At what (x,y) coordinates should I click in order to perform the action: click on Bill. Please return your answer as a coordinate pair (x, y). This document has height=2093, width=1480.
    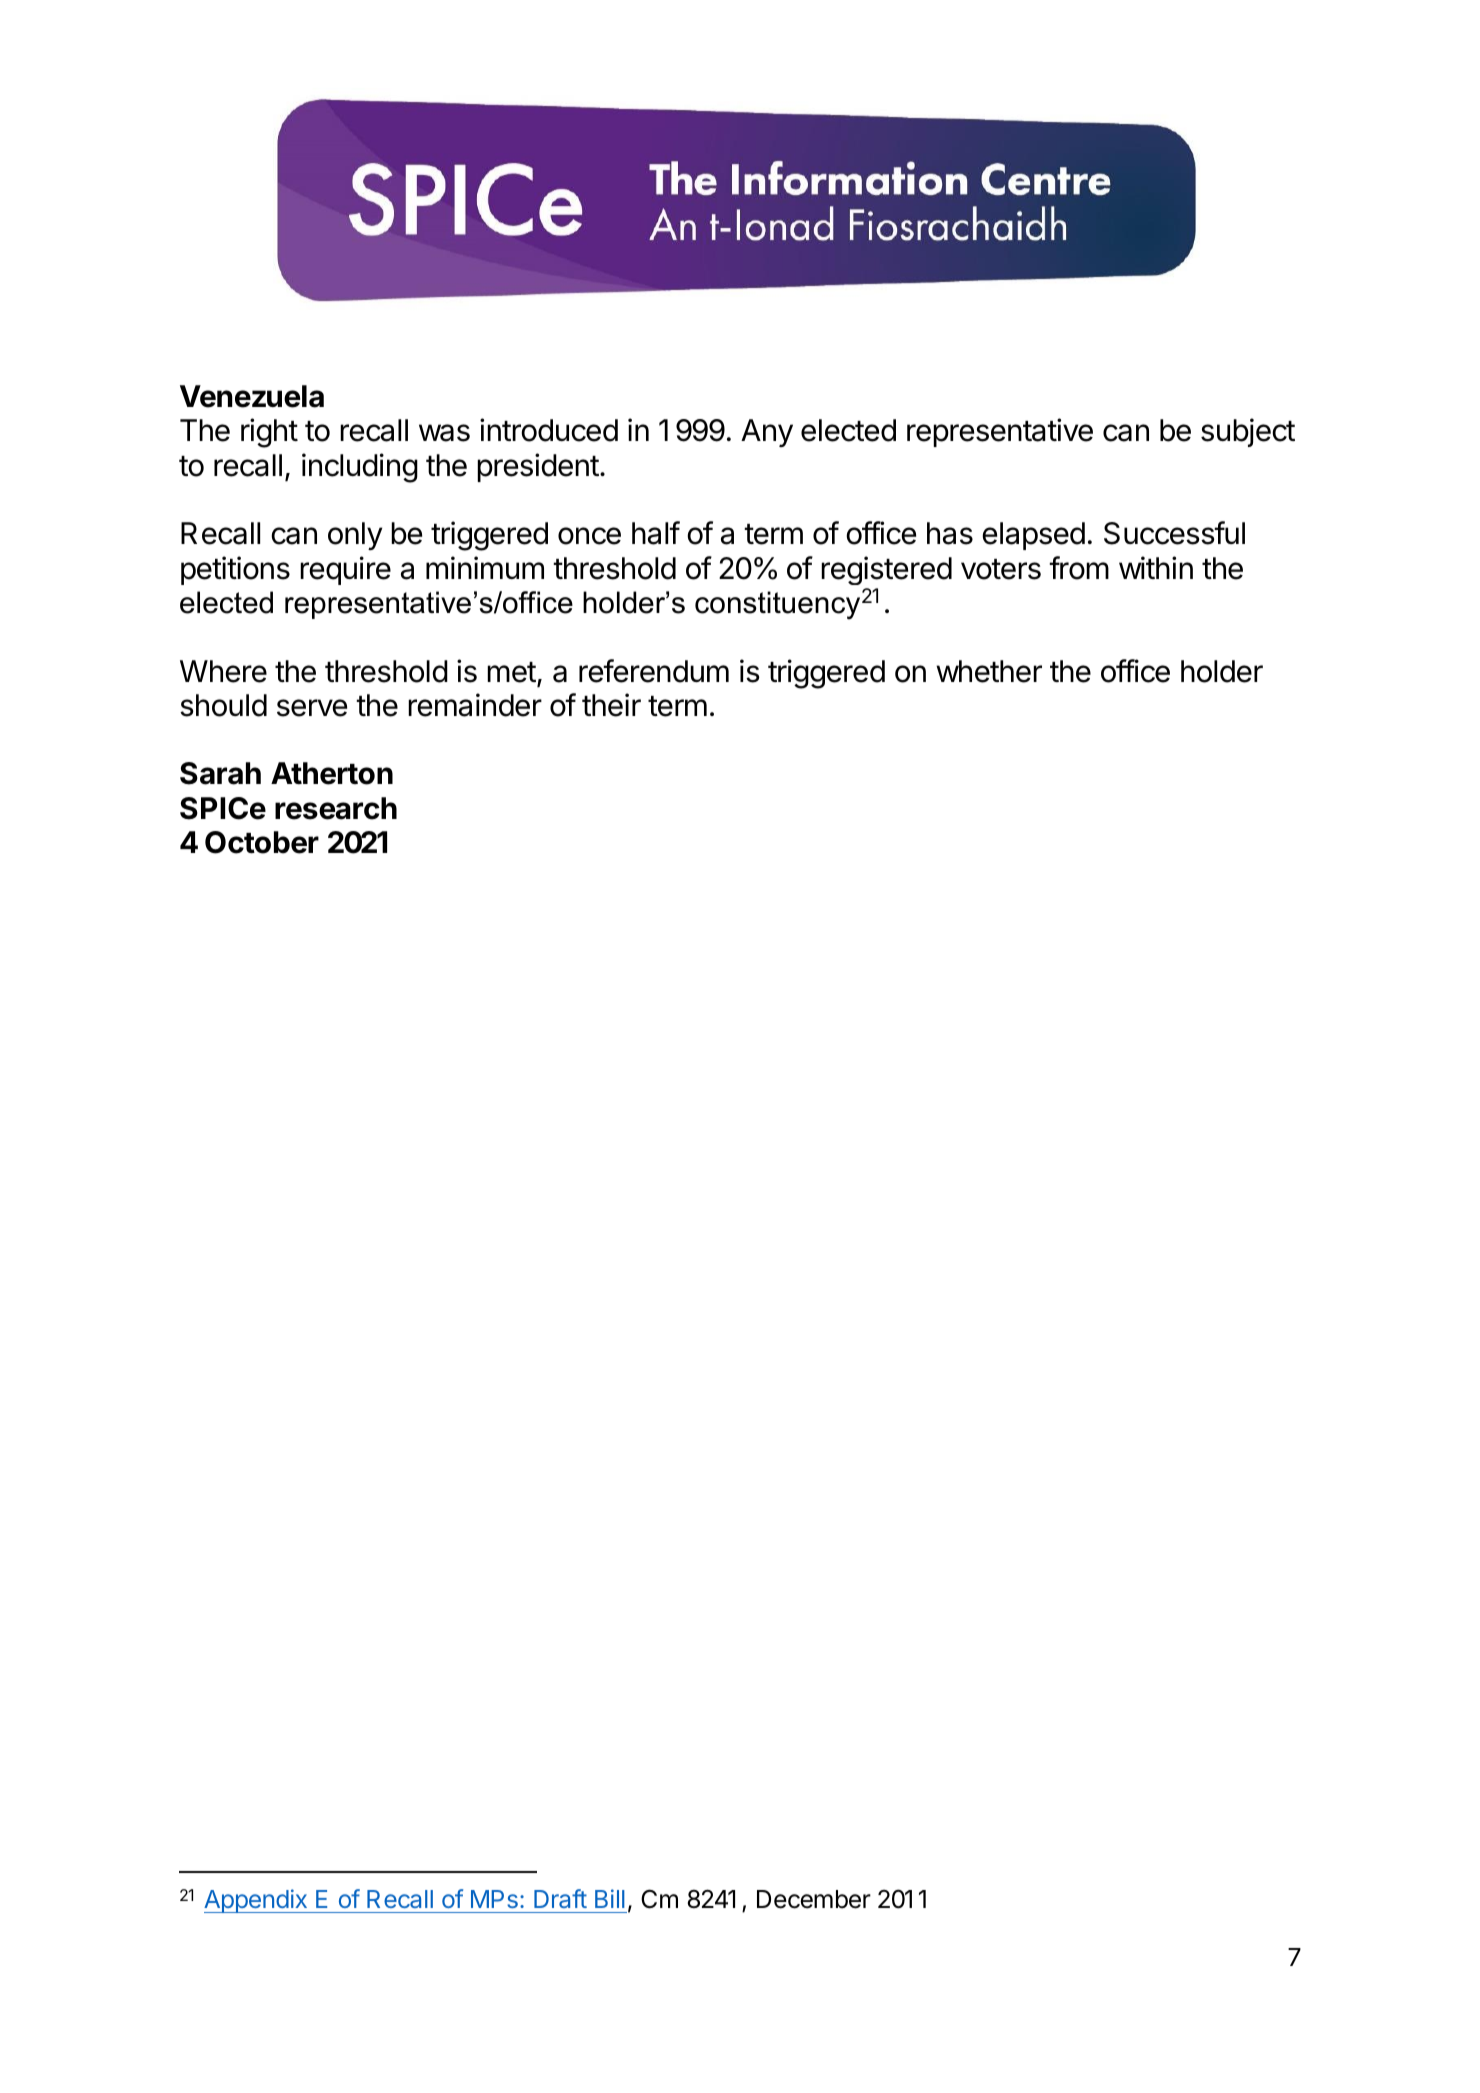
    Looking at the image, I should click on (610, 1898).
